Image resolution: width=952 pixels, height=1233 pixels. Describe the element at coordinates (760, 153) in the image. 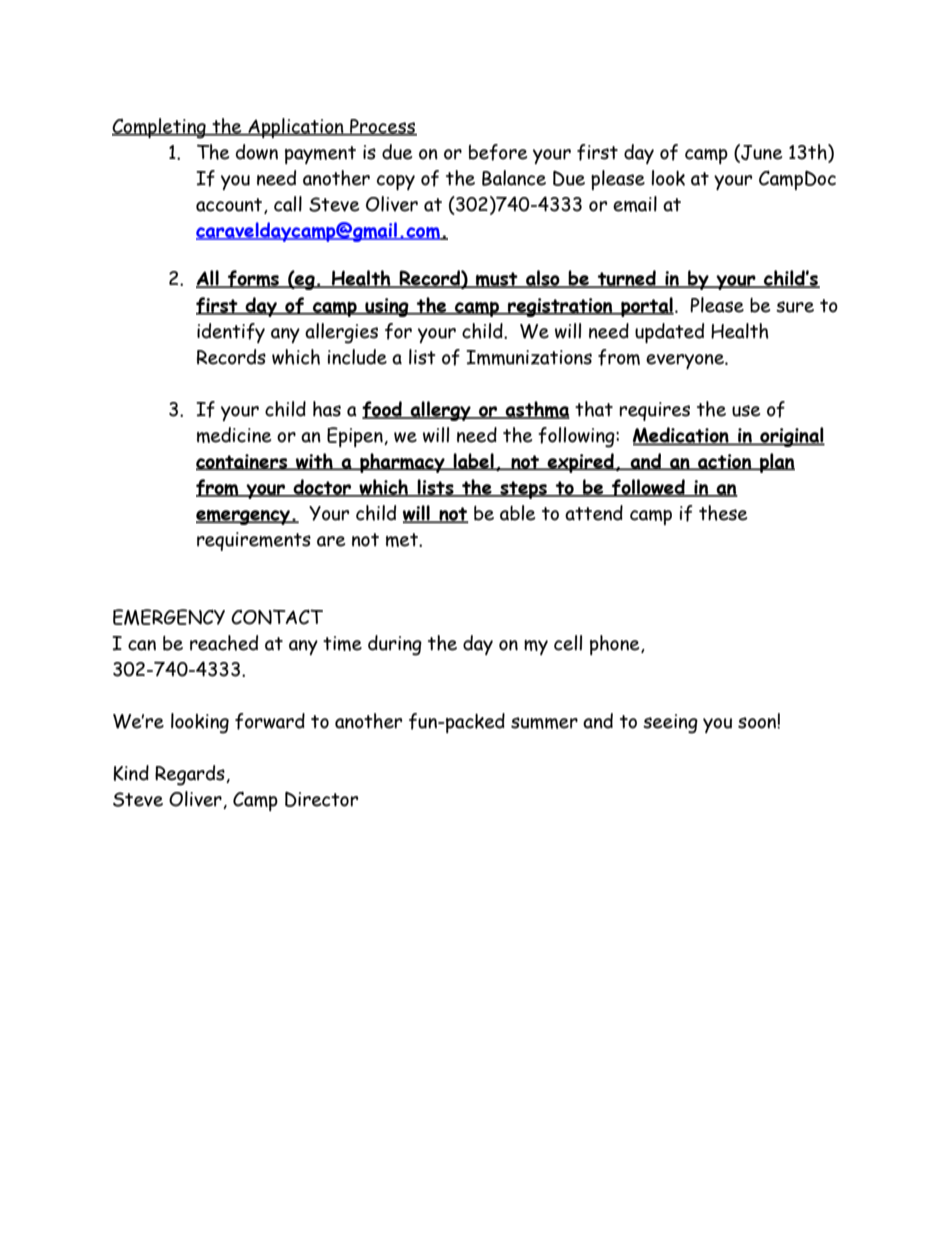

I see `June` at that location.
